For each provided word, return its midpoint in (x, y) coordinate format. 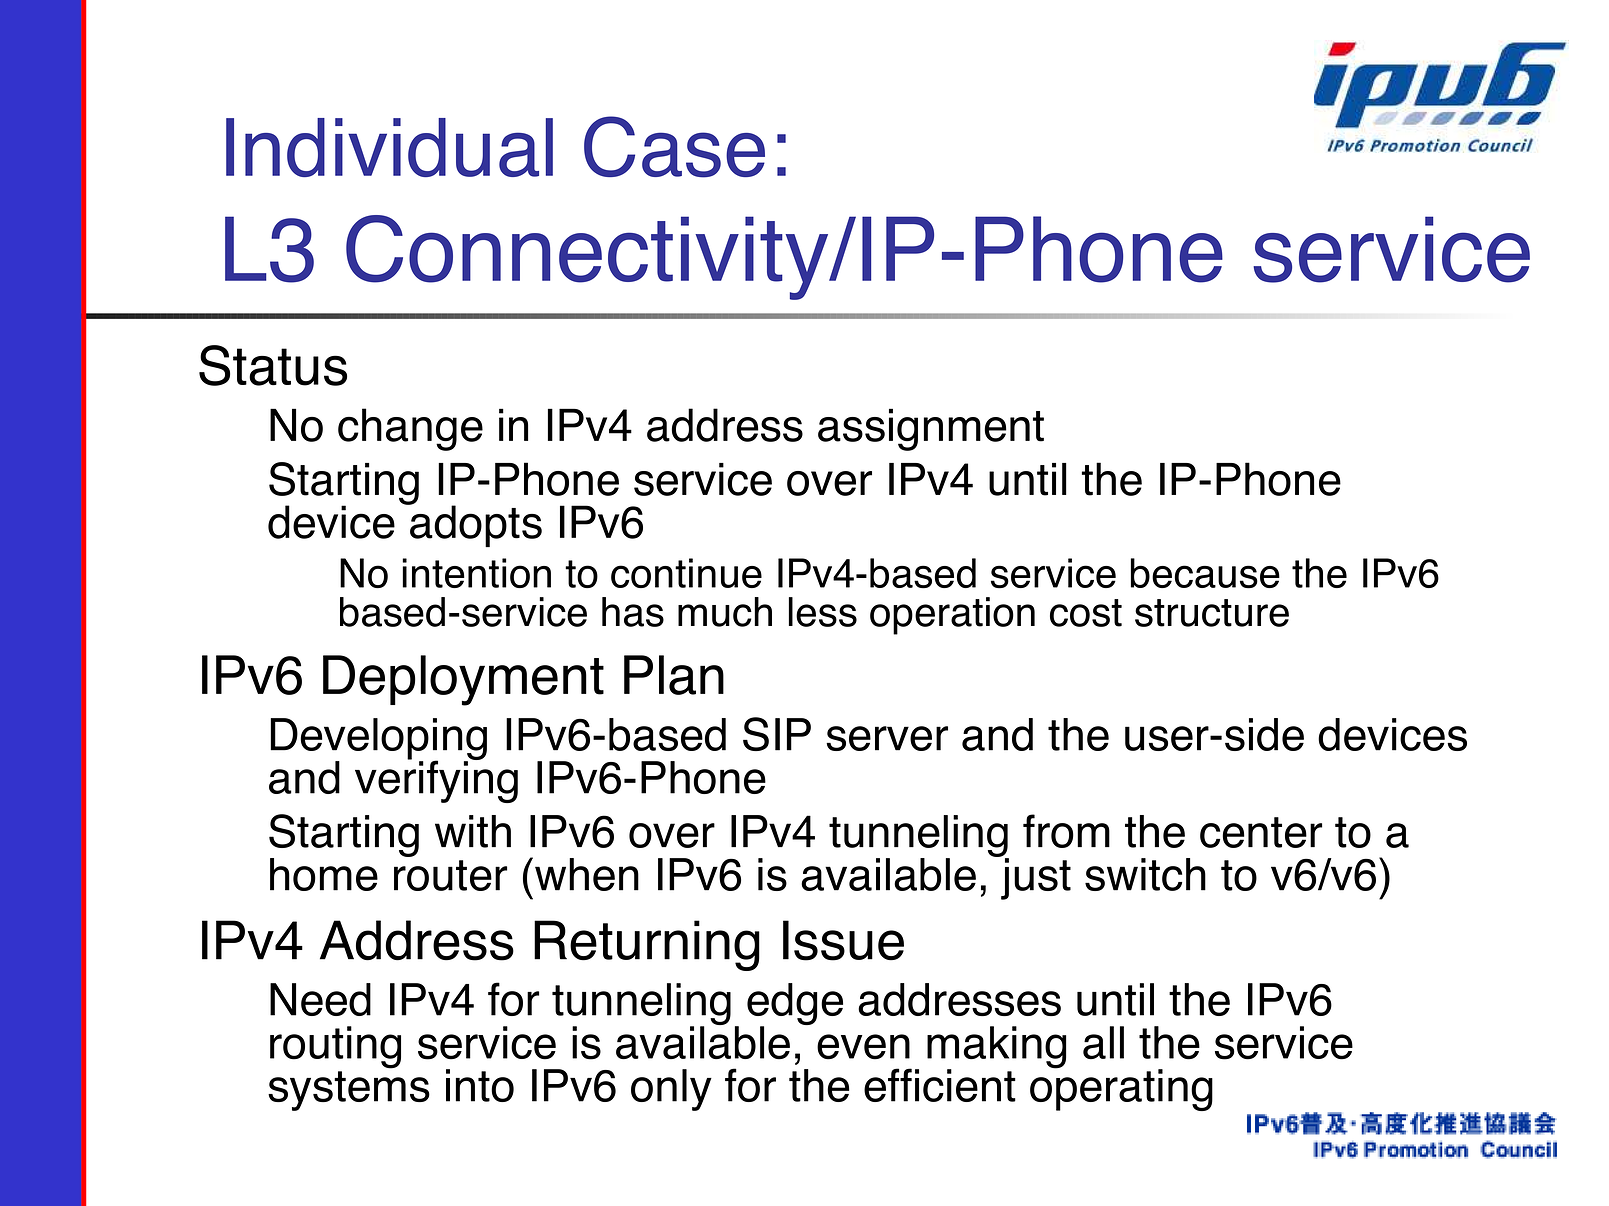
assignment (931, 429)
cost (1086, 613)
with (473, 831)
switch (1145, 874)
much (725, 612)
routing (335, 1047)
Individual (389, 147)
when (587, 874)
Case (674, 147)
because (1205, 573)
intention (476, 573)
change (410, 429)
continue (686, 573)
